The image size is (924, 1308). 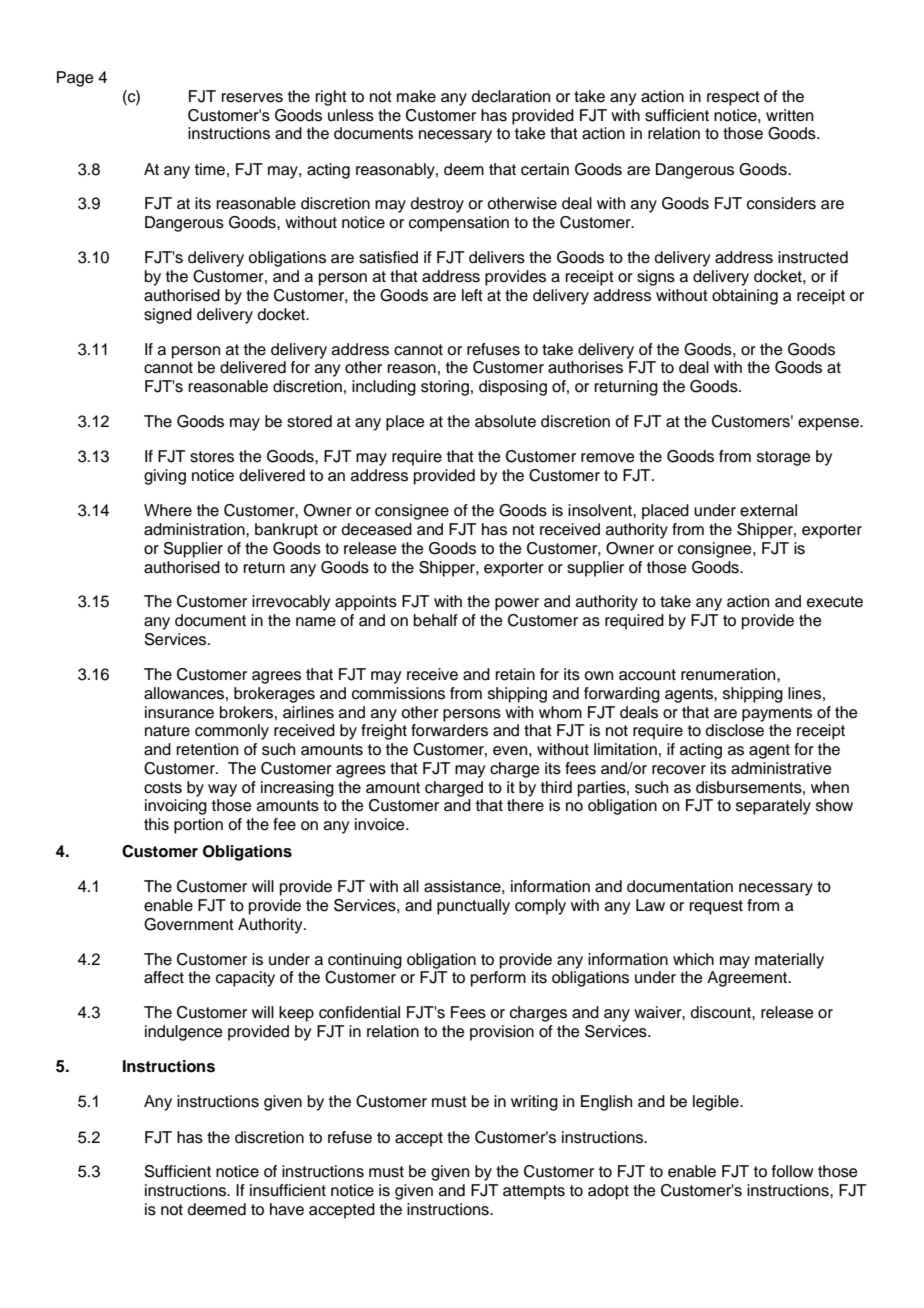 What do you see at coordinates (733, 98) in the screenshot?
I see `respect` at bounding box center [733, 98].
